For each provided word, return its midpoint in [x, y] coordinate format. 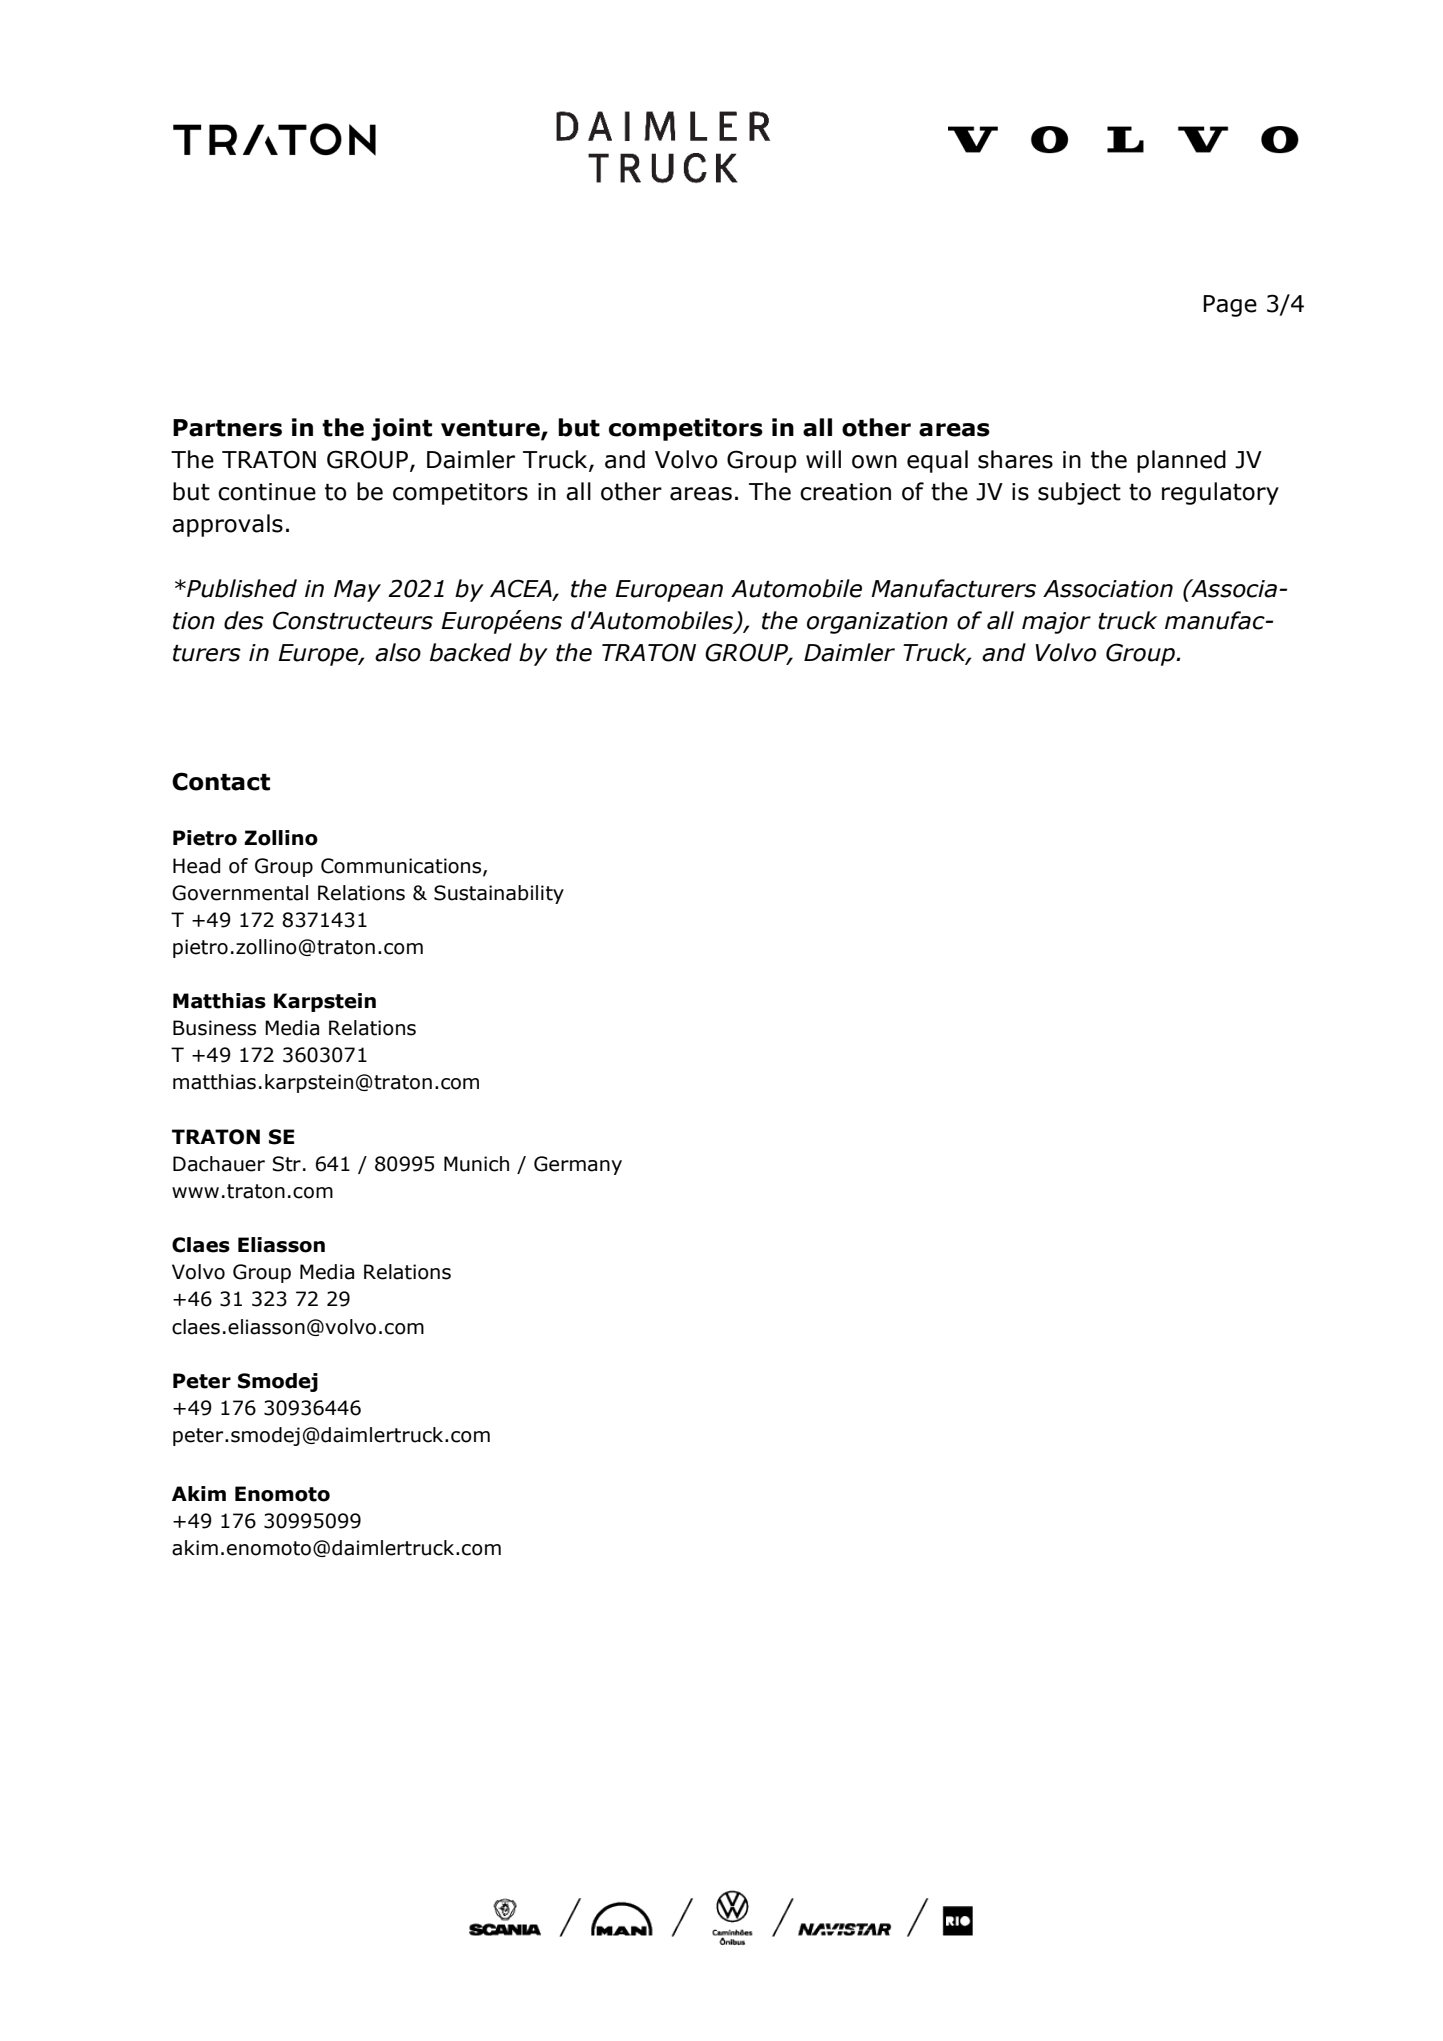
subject [1079, 493]
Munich [476, 1164]
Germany [578, 1165]
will [823, 459]
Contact [221, 781]
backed [471, 652]
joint [401, 429]
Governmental [240, 893]
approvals [227, 525]
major [1056, 623]
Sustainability [499, 894]
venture [491, 429]
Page [1230, 306]
